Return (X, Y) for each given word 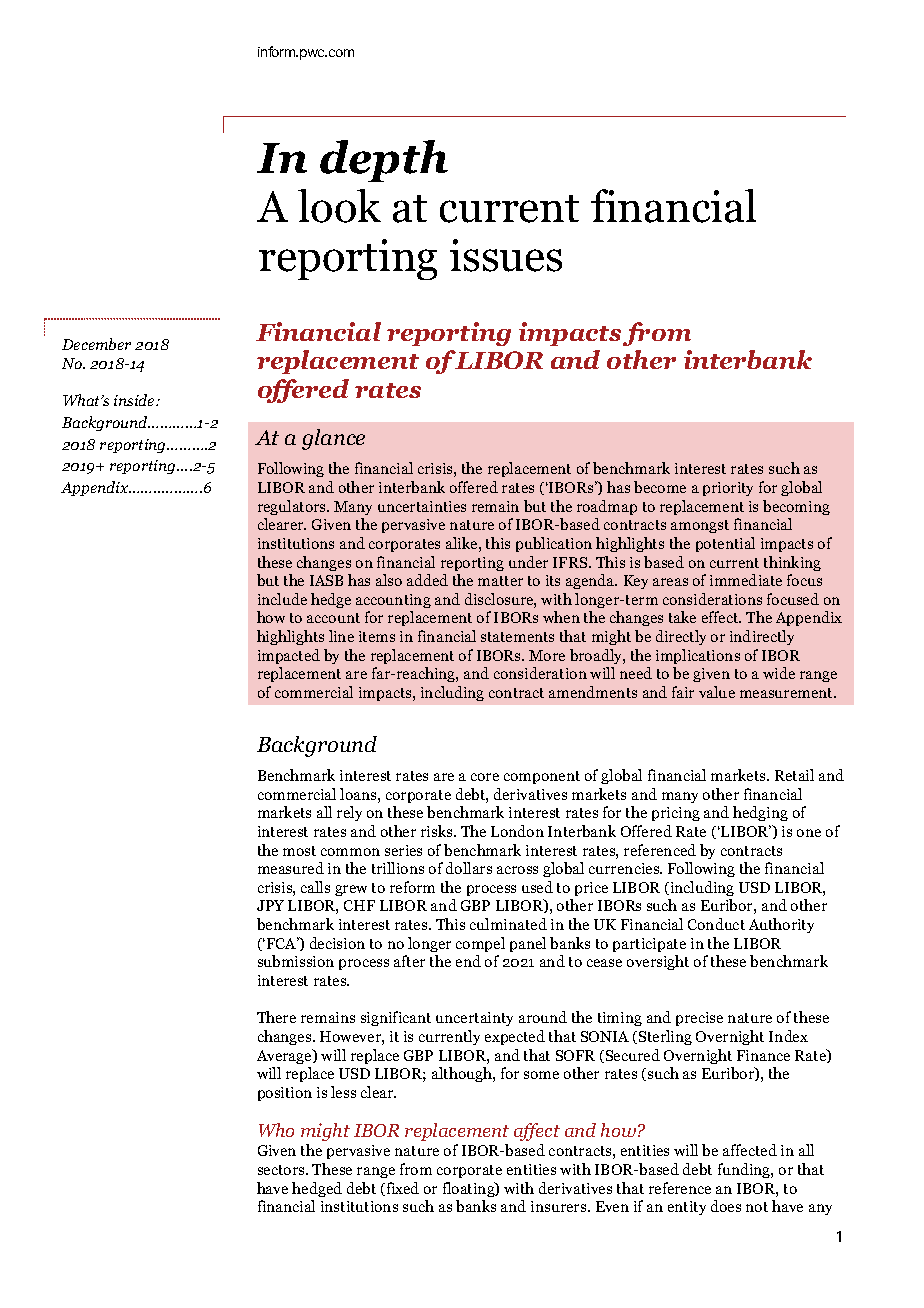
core (485, 777)
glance (333, 439)
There (276, 1017)
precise (699, 1019)
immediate (746, 580)
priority (728, 489)
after (409, 961)
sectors (282, 1170)
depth (384, 161)
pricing (676, 814)
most (299, 851)
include (282, 599)
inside (135, 400)
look (339, 206)
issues (506, 255)
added (427, 580)
